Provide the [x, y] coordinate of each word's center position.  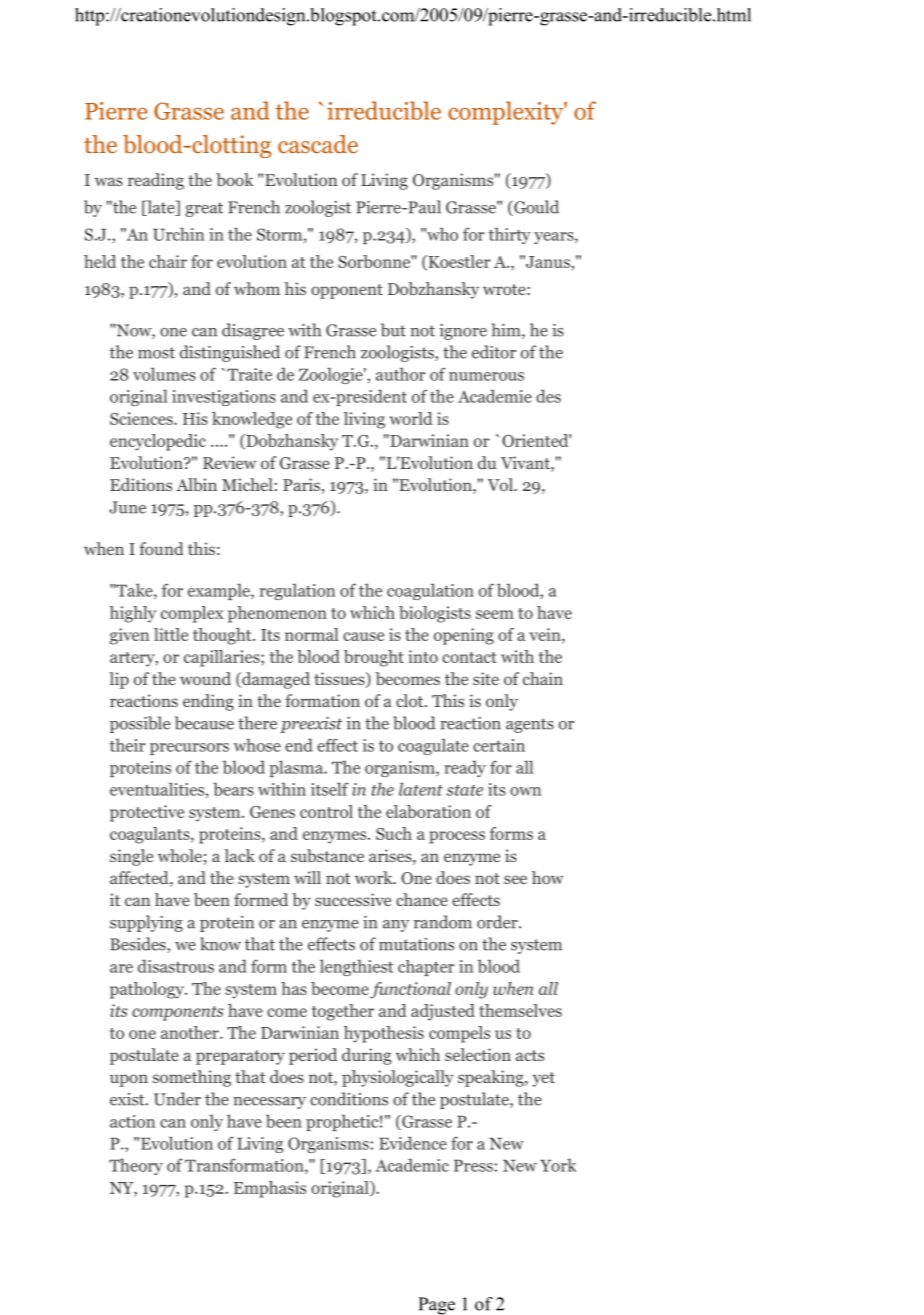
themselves [520, 1010]
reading [156, 181]
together [343, 1012]
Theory [136, 1166]
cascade [318, 144]
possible [140, 724]
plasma [297, 768]
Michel [247, 484]
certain [499, 745]
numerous [486, 376]
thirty [509, 235]
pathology [148, 990]
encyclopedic [158, 442]
